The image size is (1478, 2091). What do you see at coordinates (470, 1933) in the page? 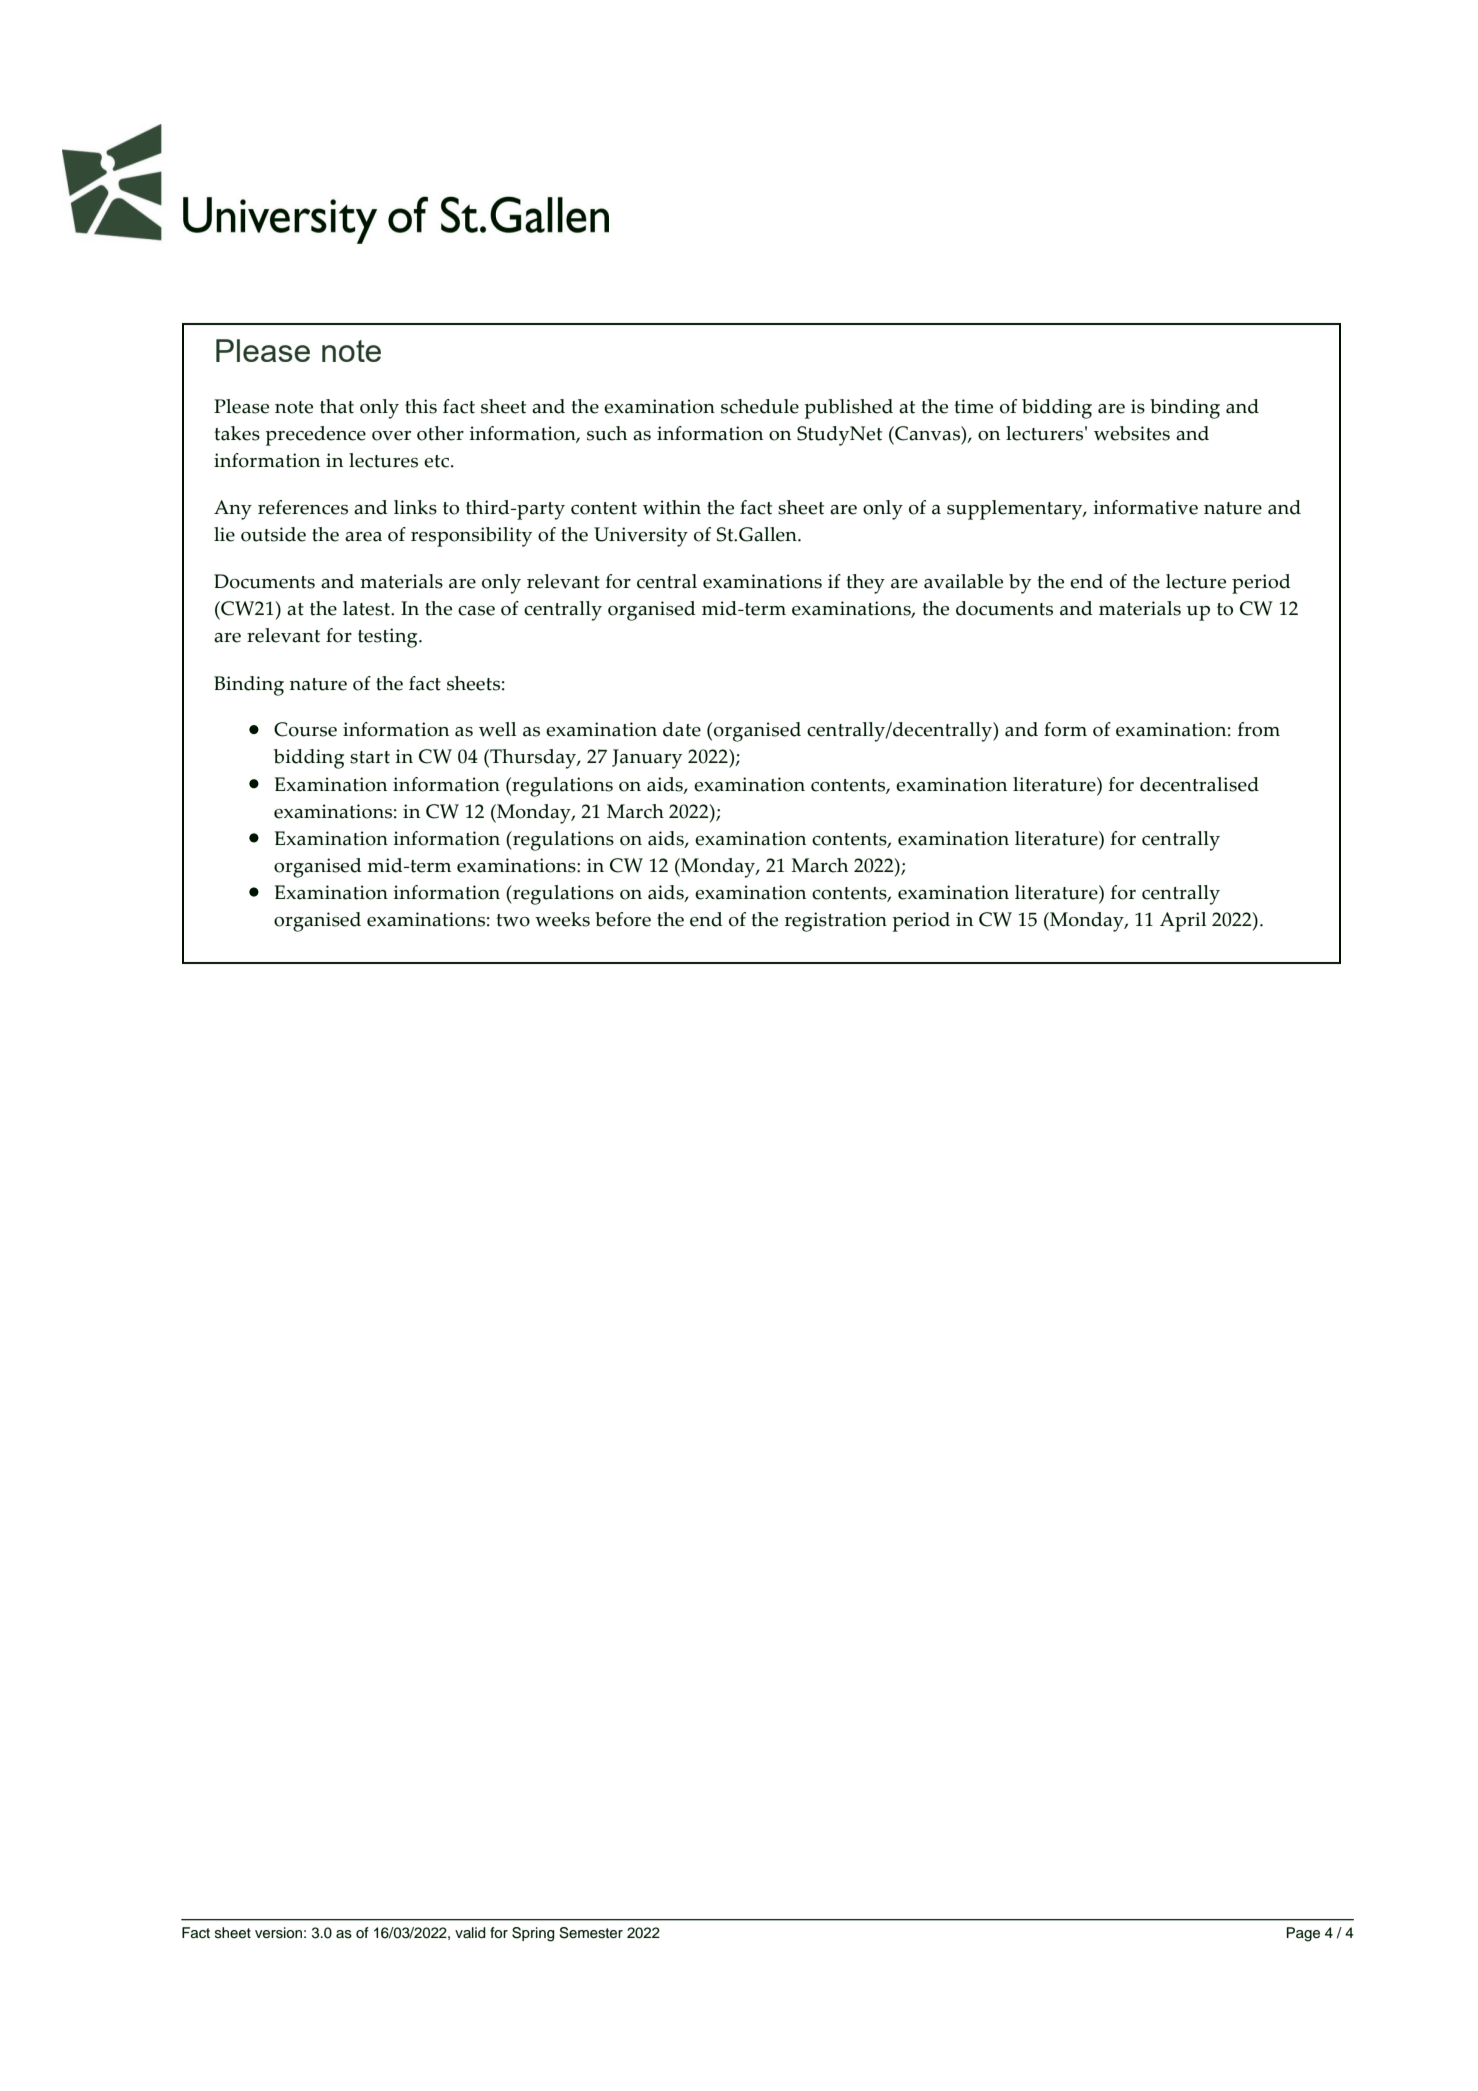
I see `valid` at bounding box center [470, 1933].
